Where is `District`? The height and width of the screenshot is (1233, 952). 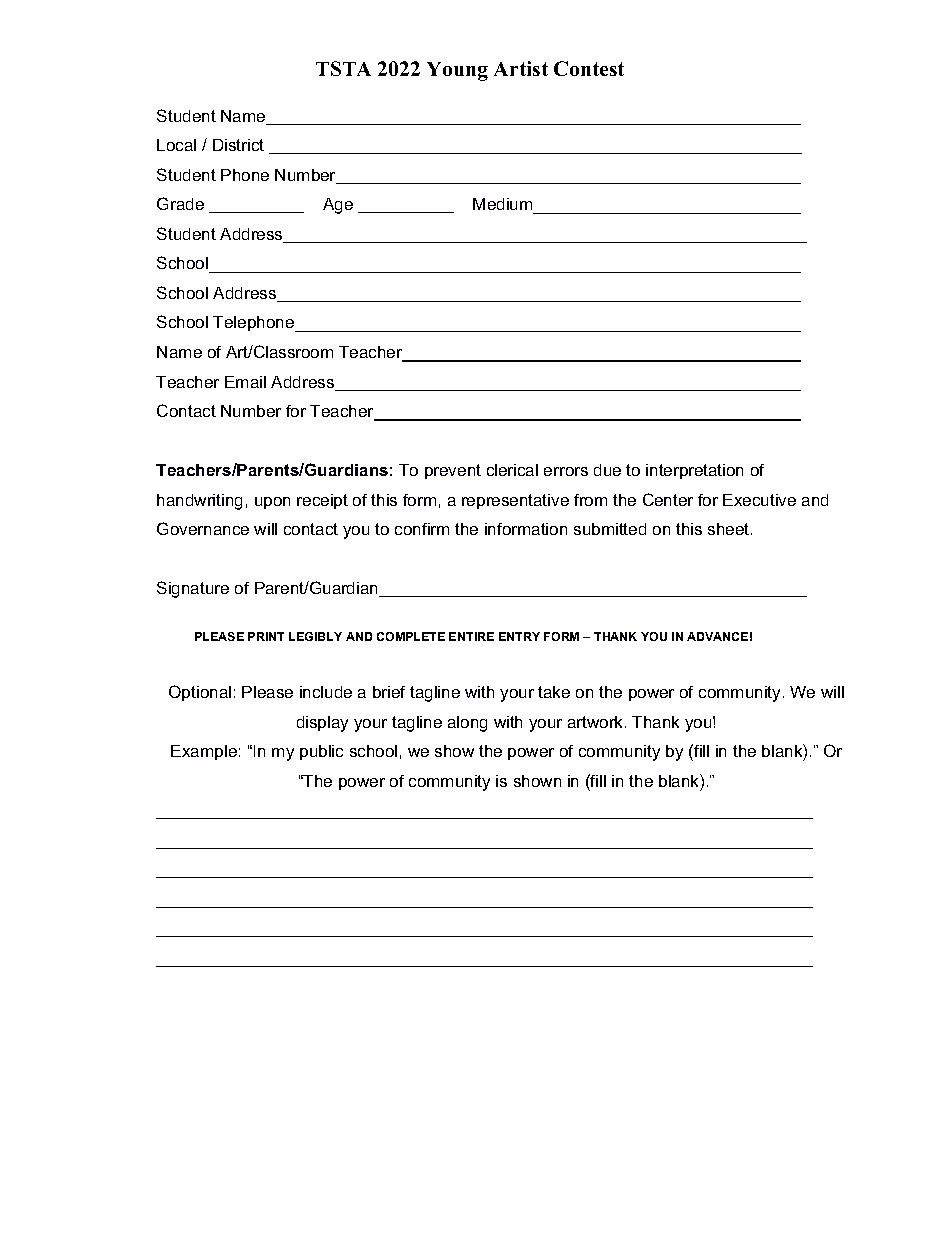 District is located at coordinates (238, 145).
